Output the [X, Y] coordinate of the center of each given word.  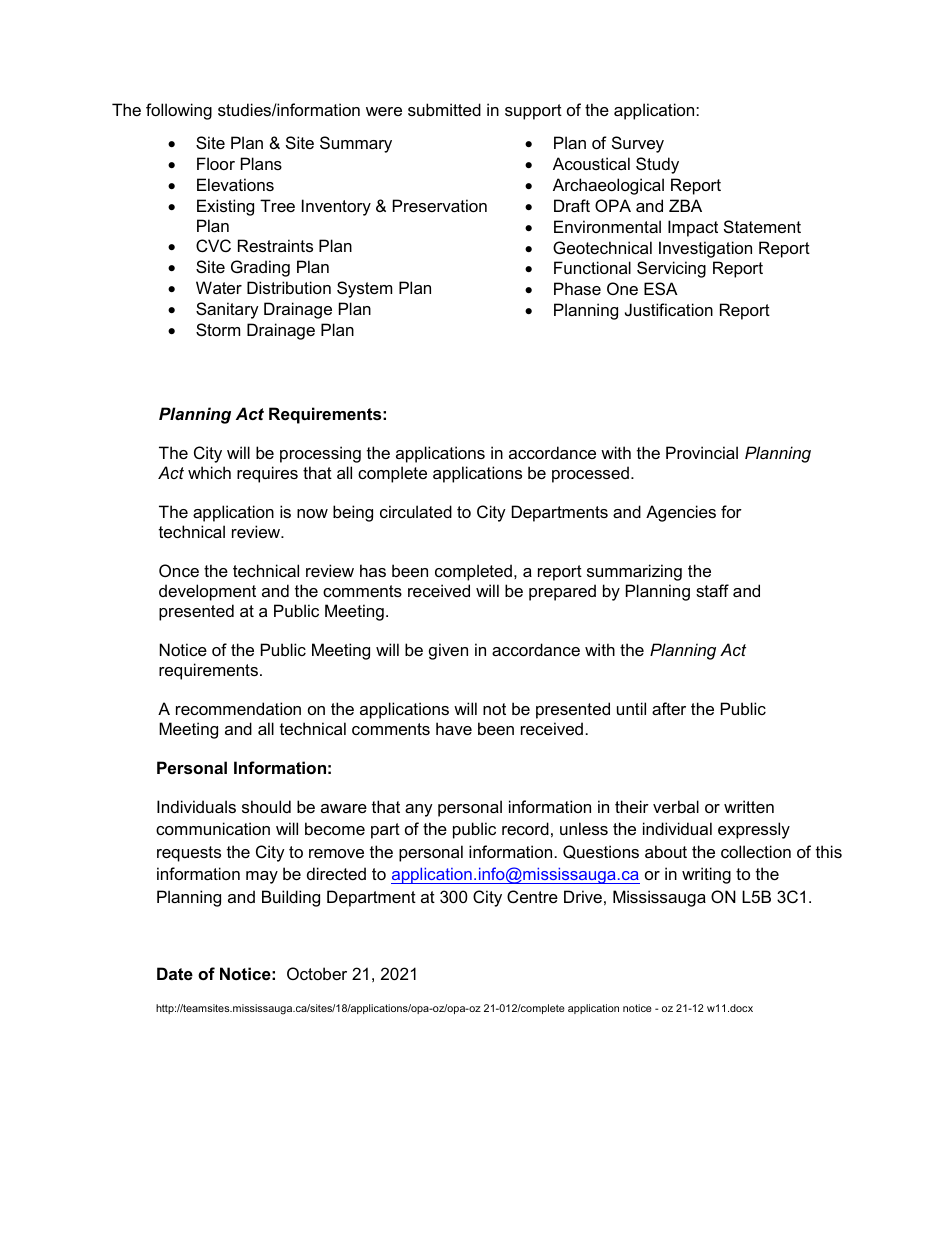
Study [657, 165]
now [312, 513]
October [317, 973]
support [533, 112]
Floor [216, 163]
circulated [416, 511]
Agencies [681, 513]
